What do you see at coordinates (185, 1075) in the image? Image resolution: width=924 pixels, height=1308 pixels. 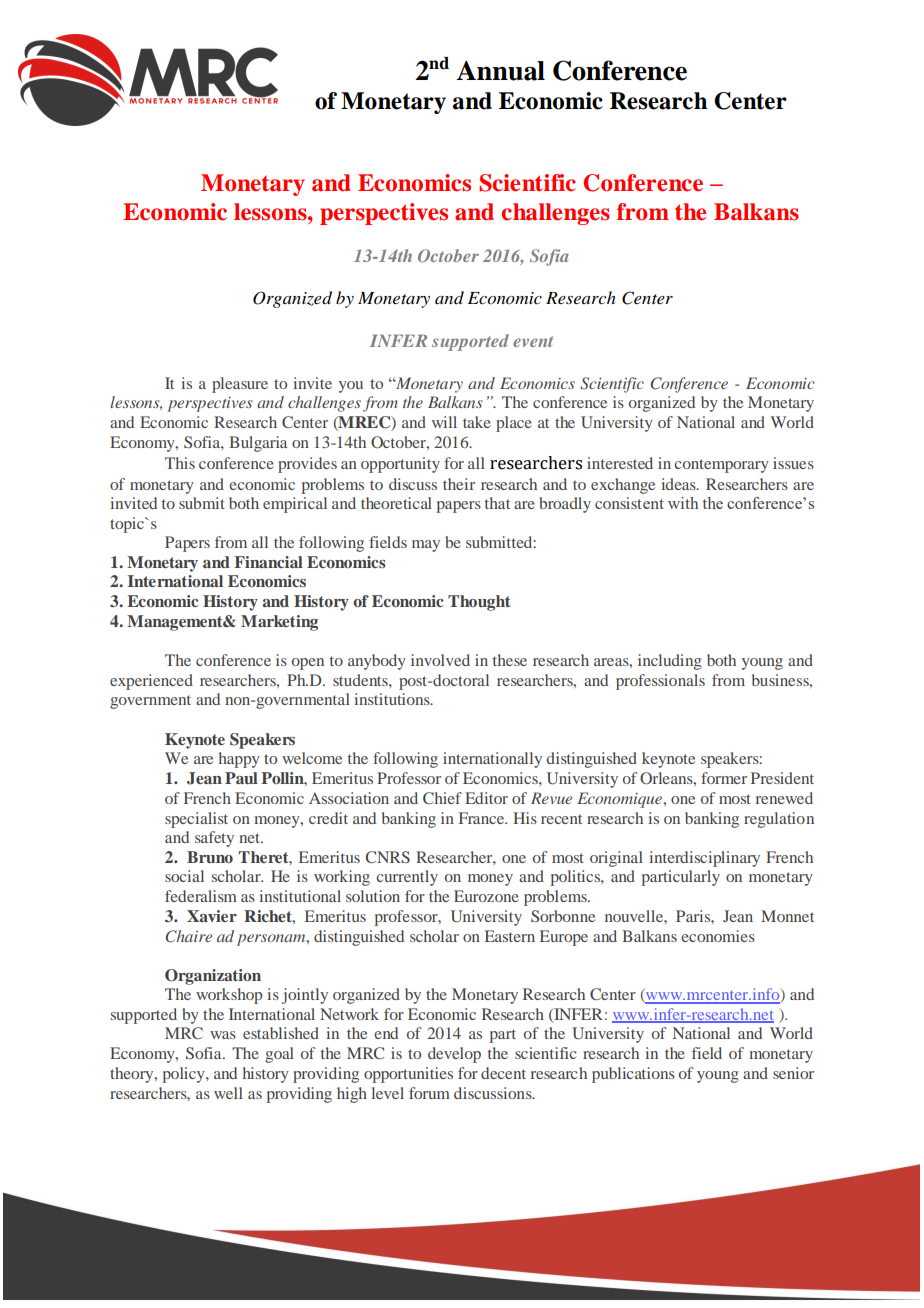 I see `policy` at bounding box center [185, 1075].
